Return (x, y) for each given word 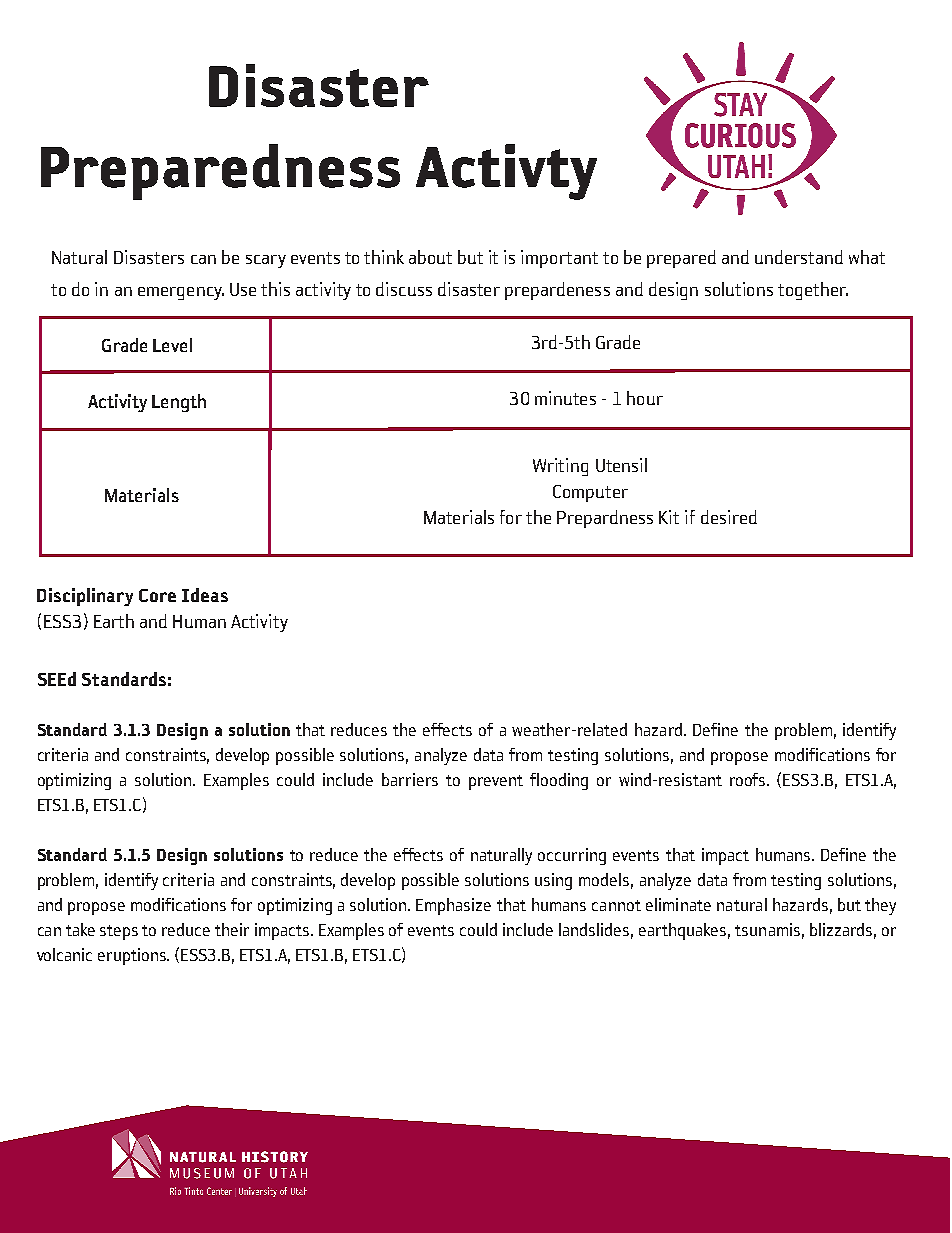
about (430, 257)
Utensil (621, 465)
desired (729, 517)
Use (243, 289)
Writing (560, 467)
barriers (410, 779)
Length (179, 403)
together (813, 291)
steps (119, 932)
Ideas (205, 595)
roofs (749, 779)
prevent (496, 782)
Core (157, 595)
